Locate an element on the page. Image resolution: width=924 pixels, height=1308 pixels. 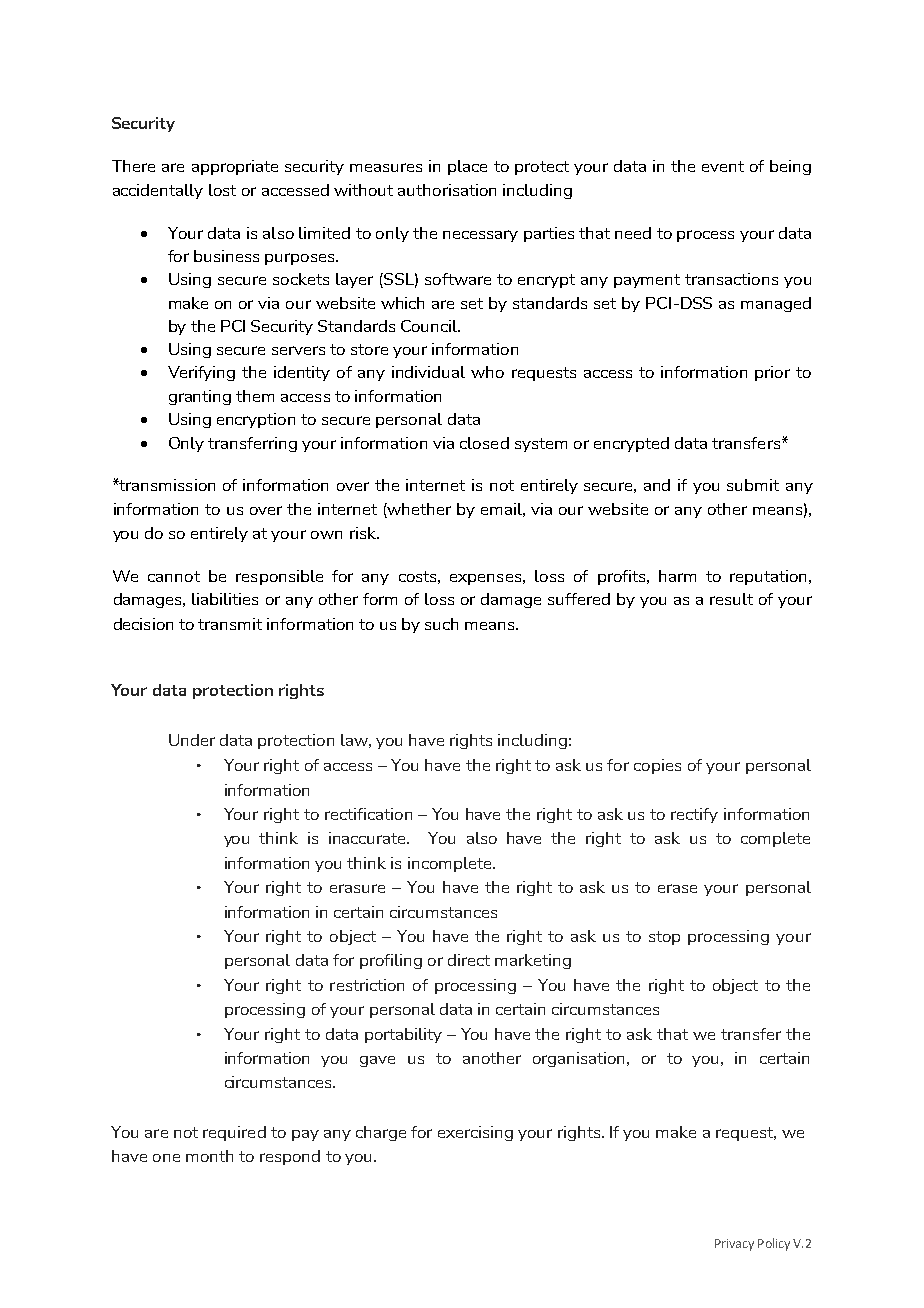
lost is located at coordinates (222, 190).
